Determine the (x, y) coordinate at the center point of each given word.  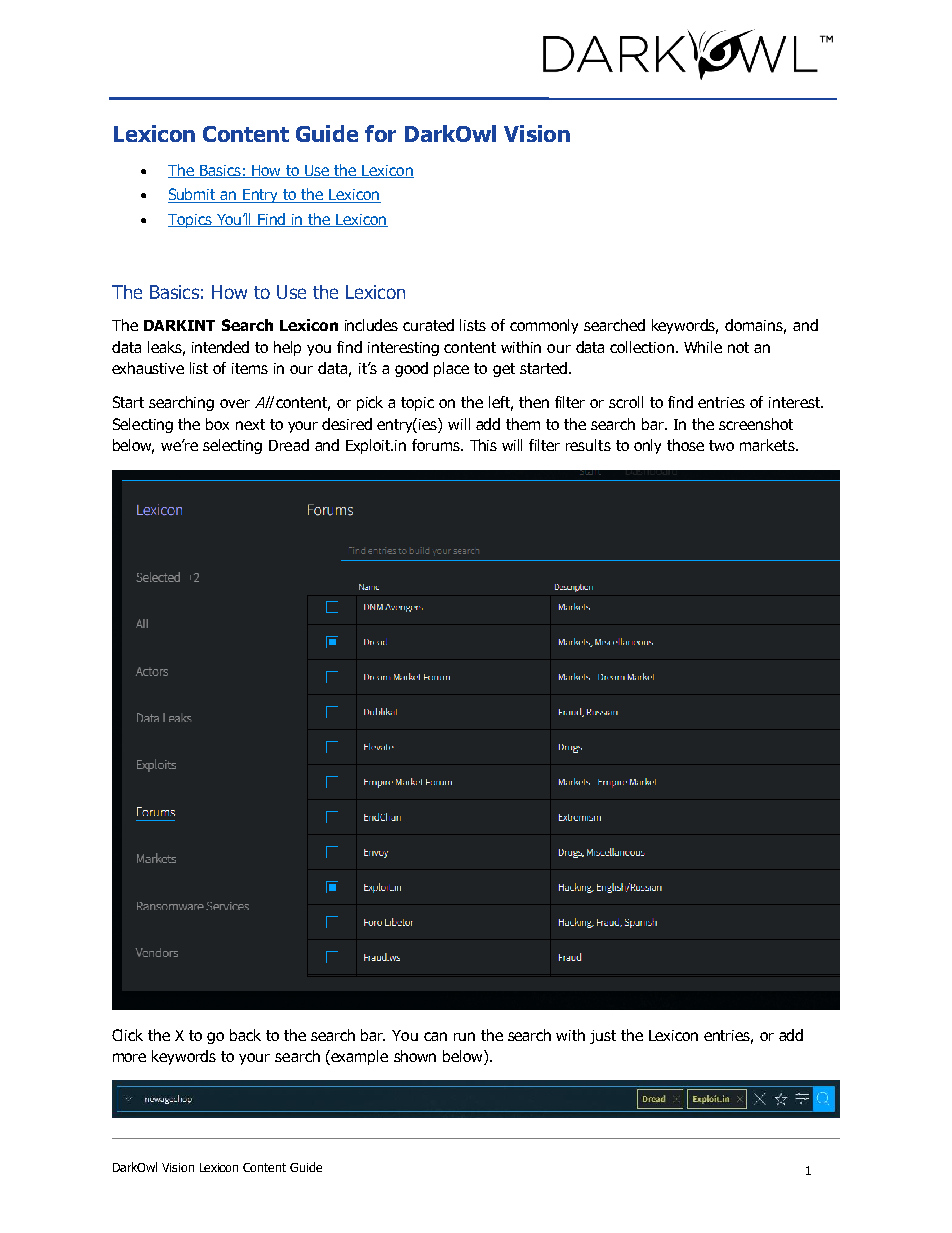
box (217, 424)
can (435, 1036)
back (245, 1035)
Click (127, 1035)
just (603, 1037)
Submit (193, 195)
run (464, 1036)
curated (428, 325)
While (703, 347)
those (685, 445)
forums (437, 445)
